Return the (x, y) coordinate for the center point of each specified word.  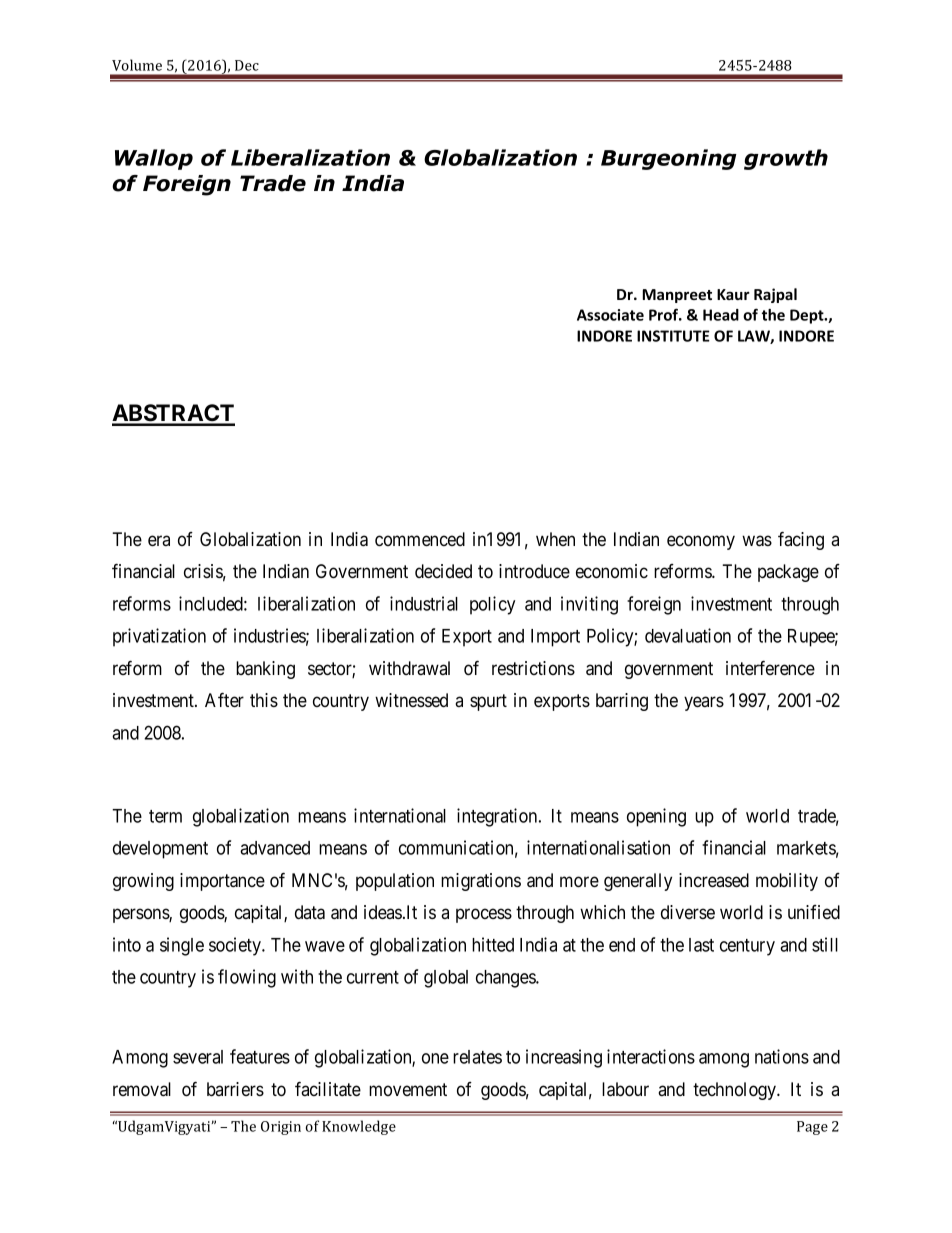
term (165, 816)
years (704, 703)
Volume (137, 65)
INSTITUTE (673, 336)
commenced (420, 539)
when (555, 539)
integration (498, 817)
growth (786, 159)
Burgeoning (669, 159)
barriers (235, 1089)
